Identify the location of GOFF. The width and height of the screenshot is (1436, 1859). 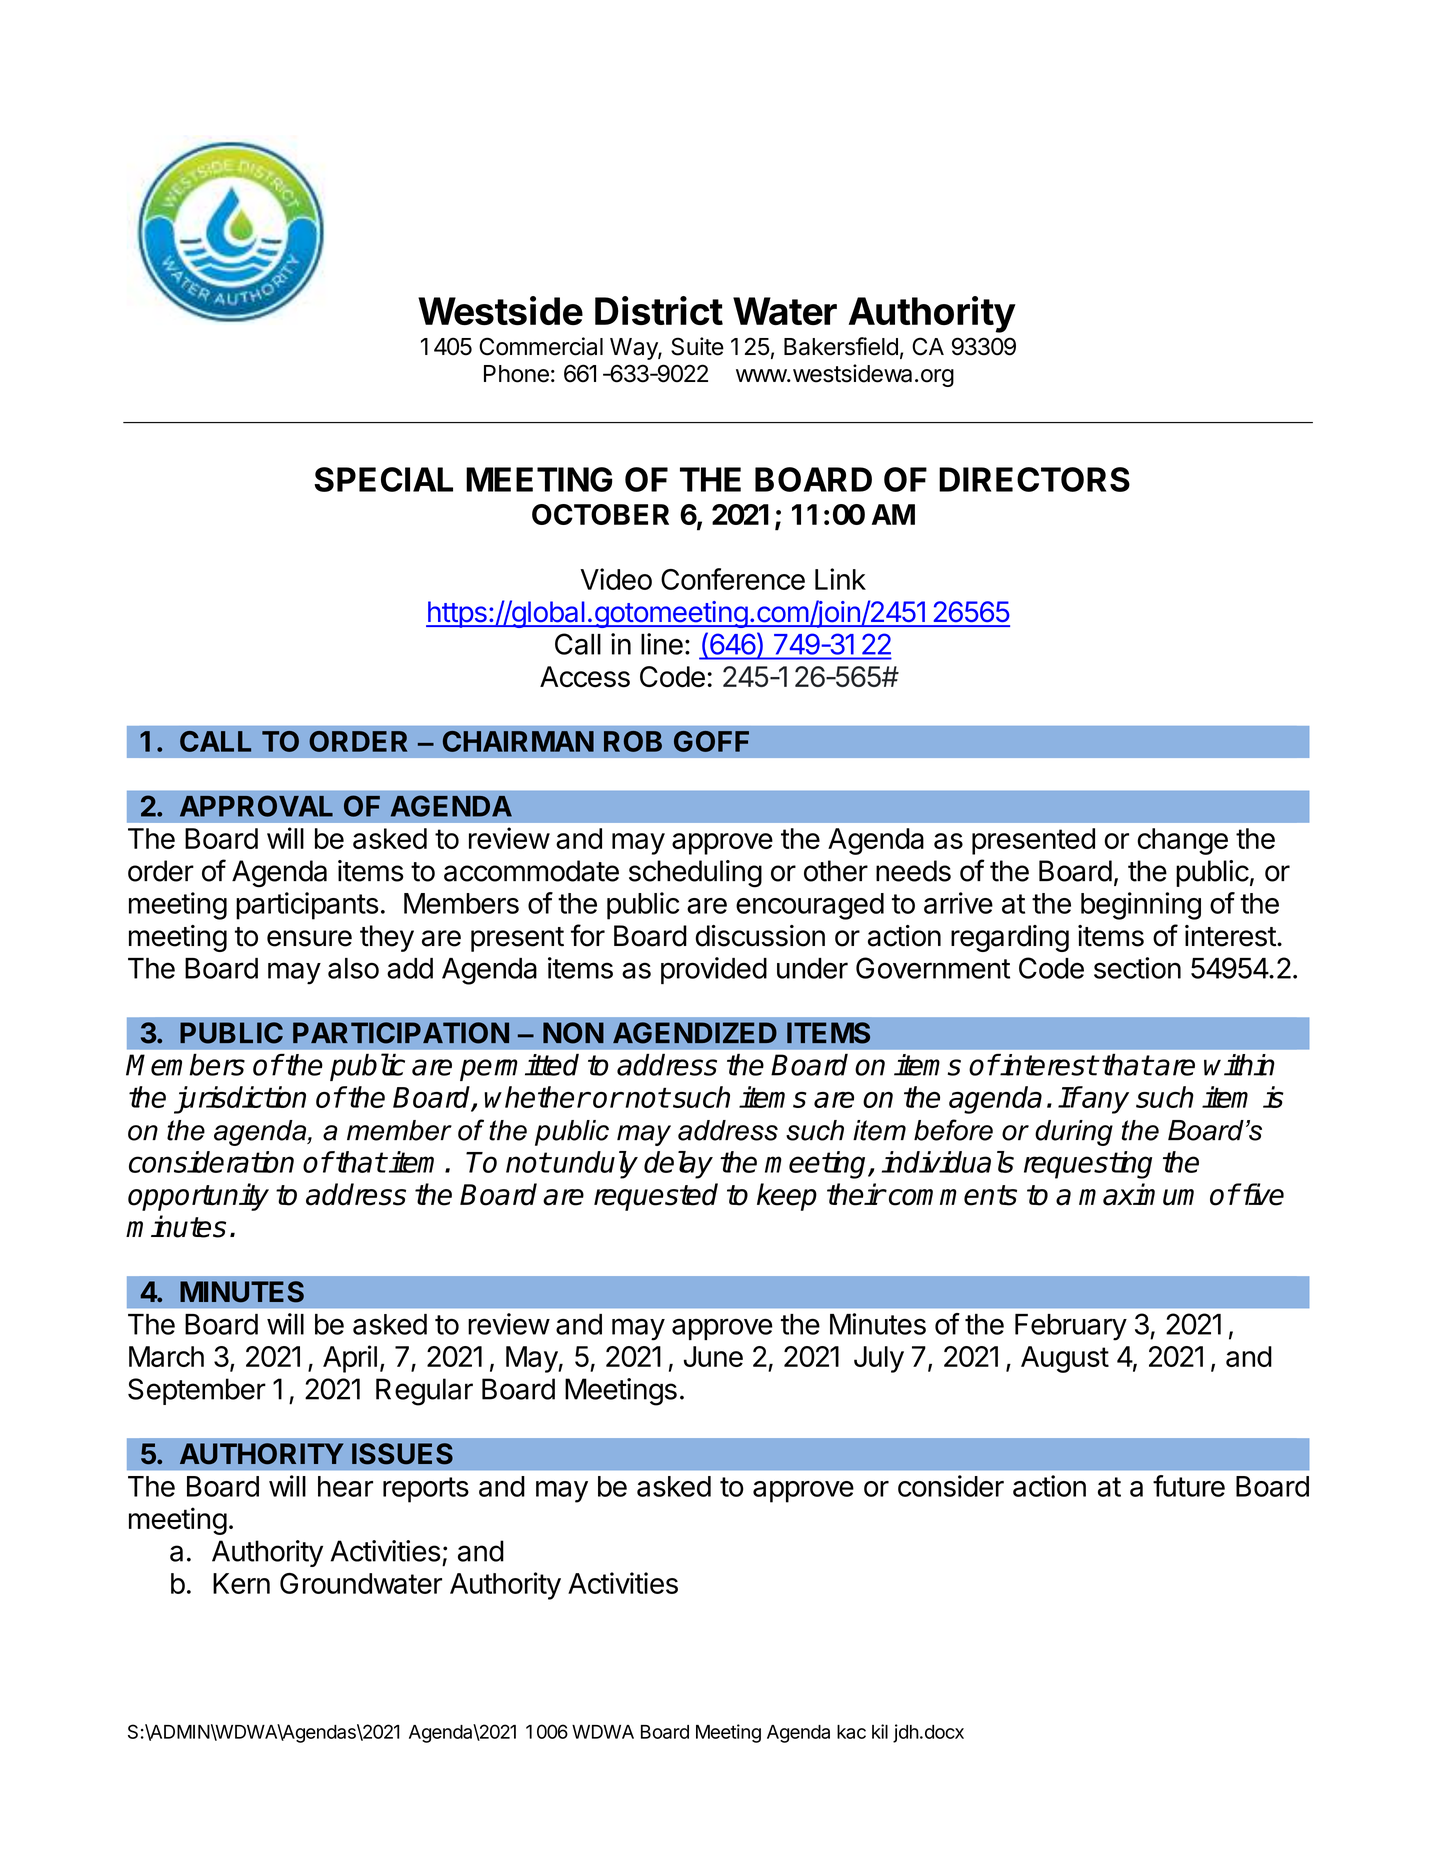
(711, 741).
